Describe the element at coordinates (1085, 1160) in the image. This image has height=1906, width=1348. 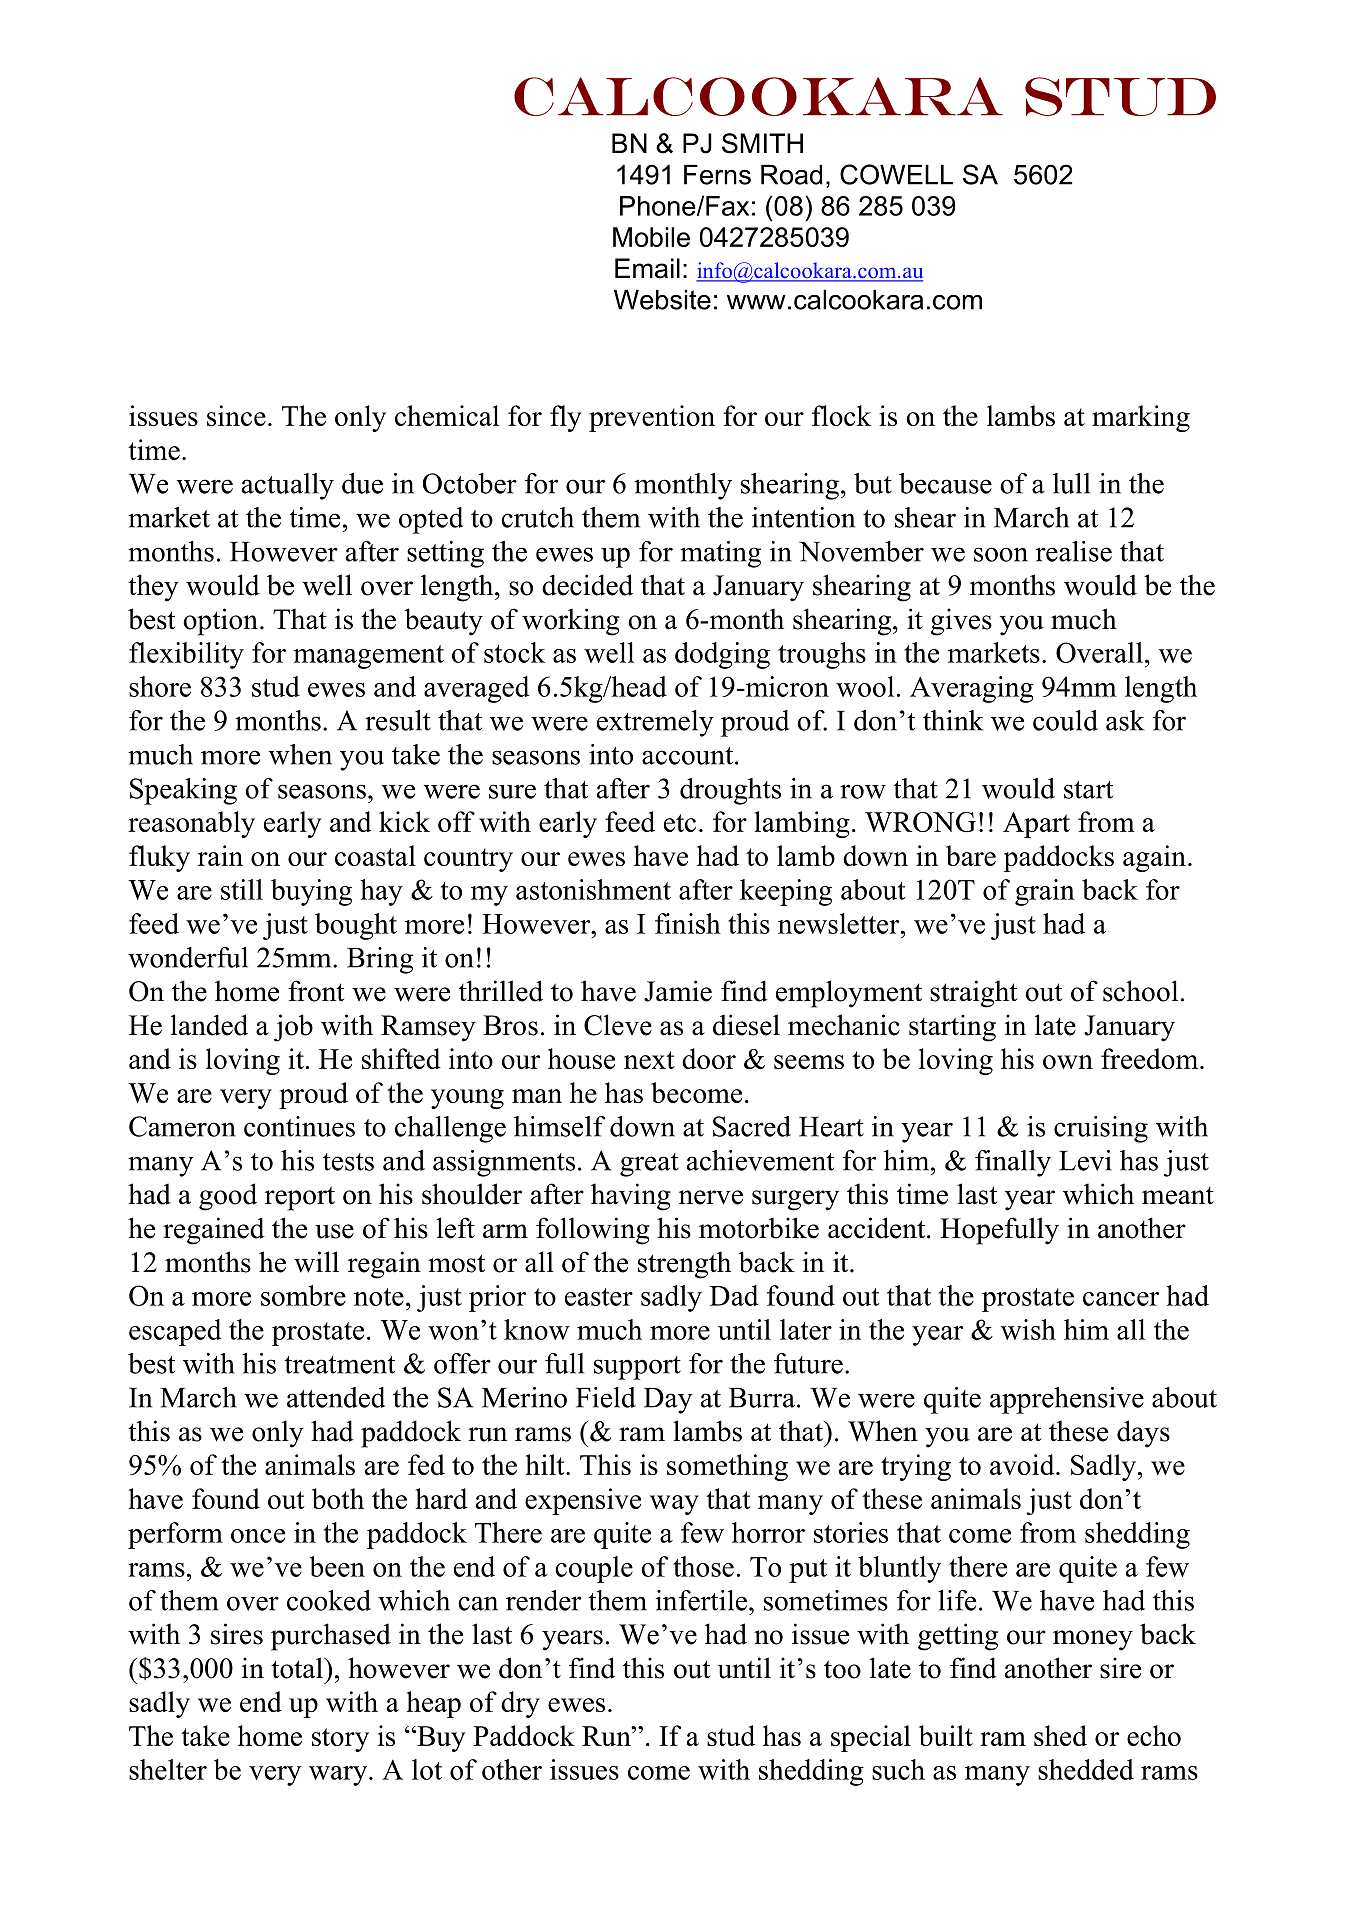
I see `Levi` at that location.
